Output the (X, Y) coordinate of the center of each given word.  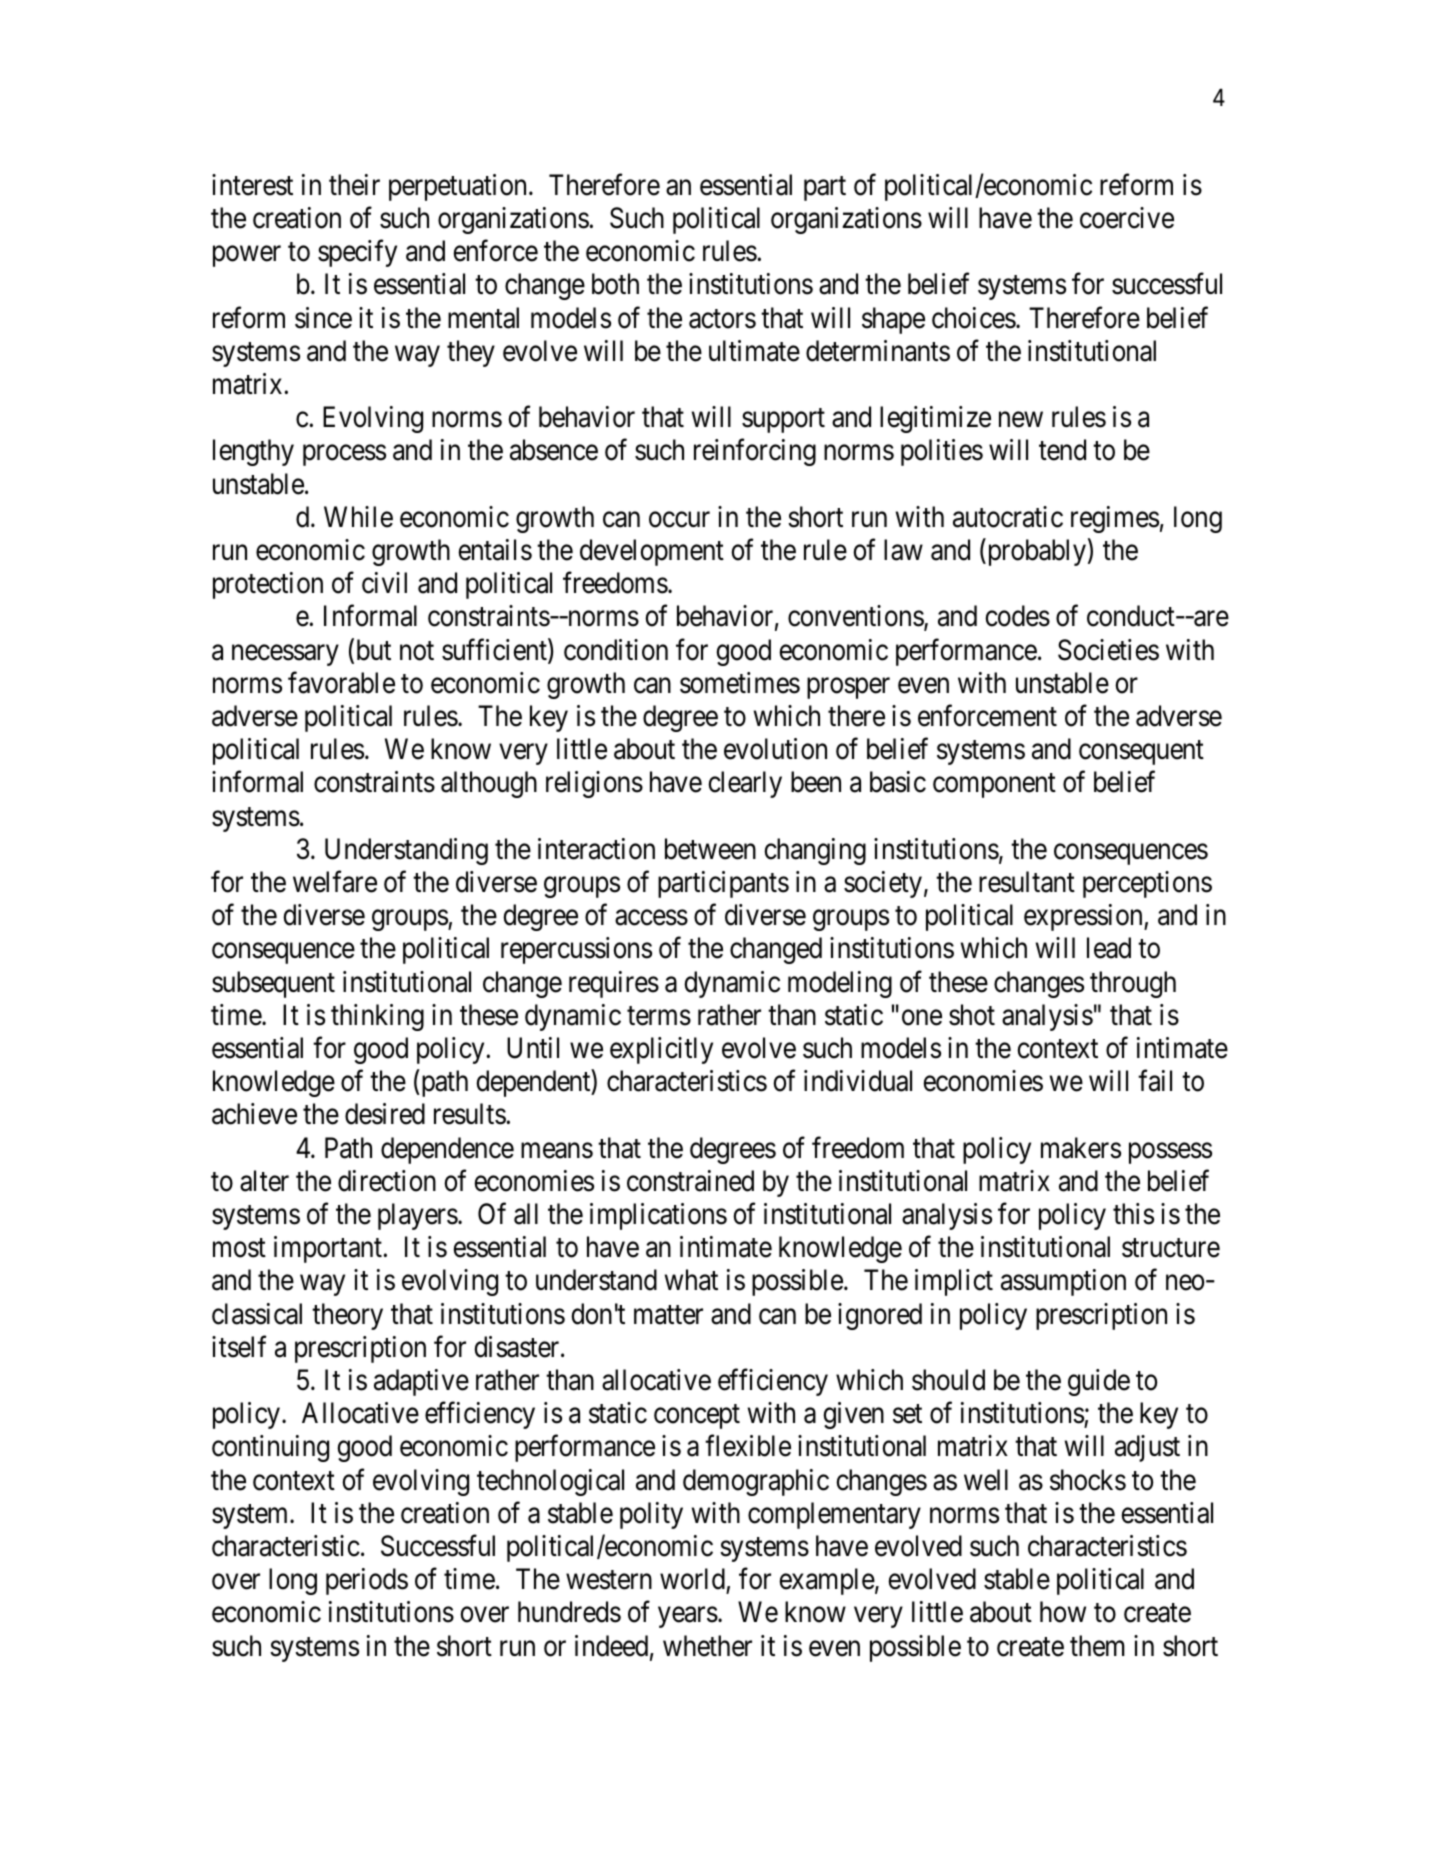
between (710, 849)
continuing (270, 1448)
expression (1084, 917)
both (615, 284)
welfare (335, 882)
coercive (1127, 218)
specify (357, 253)
